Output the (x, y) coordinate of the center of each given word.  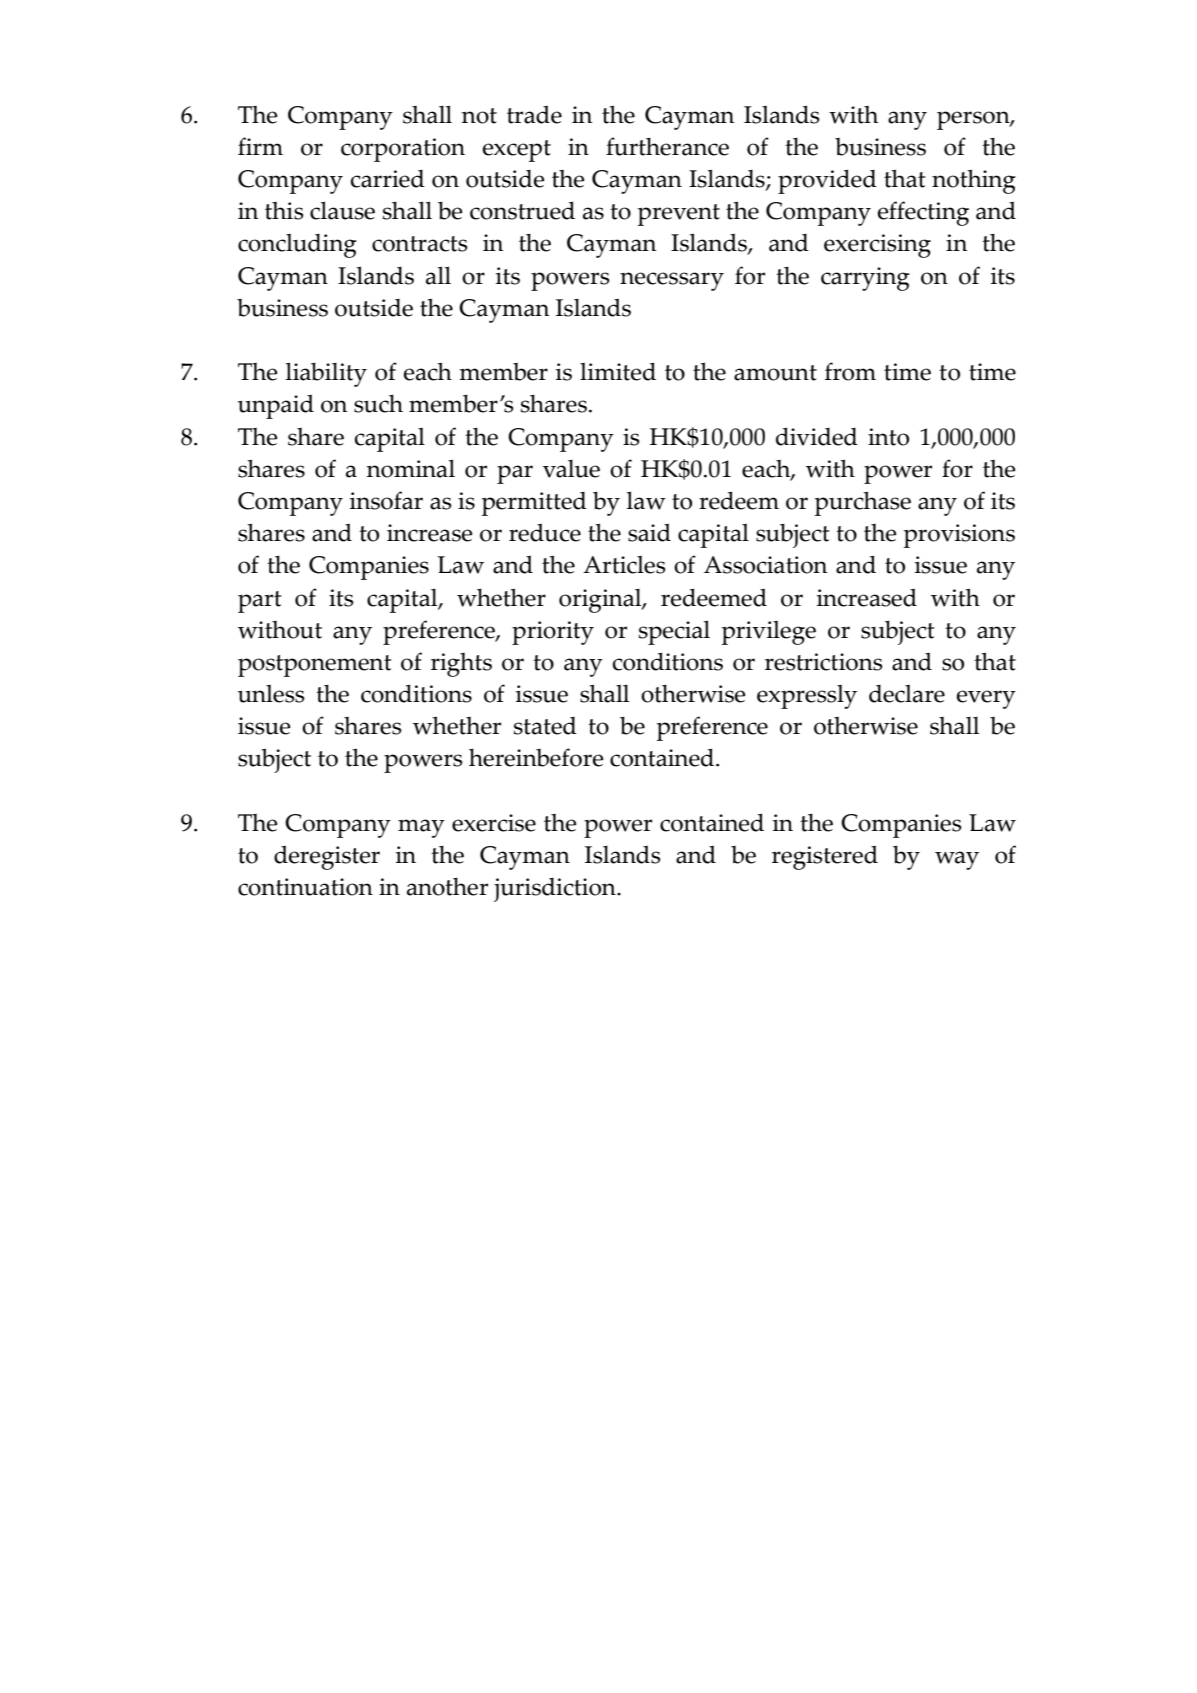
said (649, 532)
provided (827, 181)
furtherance (667, 146)
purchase (863, 503)
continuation (305, 887)
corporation (403, 150)
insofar (386, 500)
